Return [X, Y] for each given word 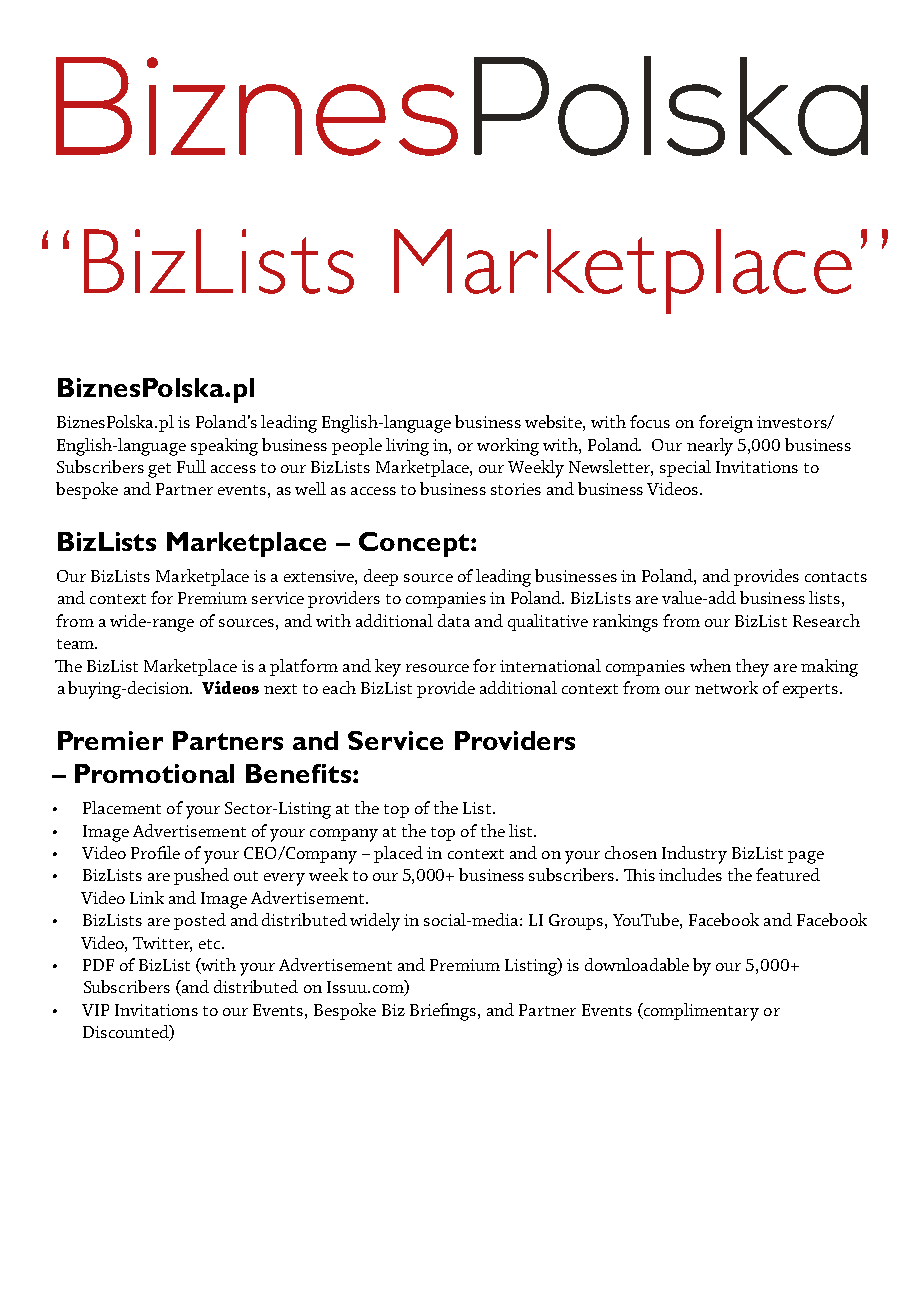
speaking [224, 447]
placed [398, 854]
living [407, 447]
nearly [710, 447]
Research [826, 620]
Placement [122, 807]
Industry [694, 855]
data [454, 620]
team [77, 644]
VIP [95, 1010]
